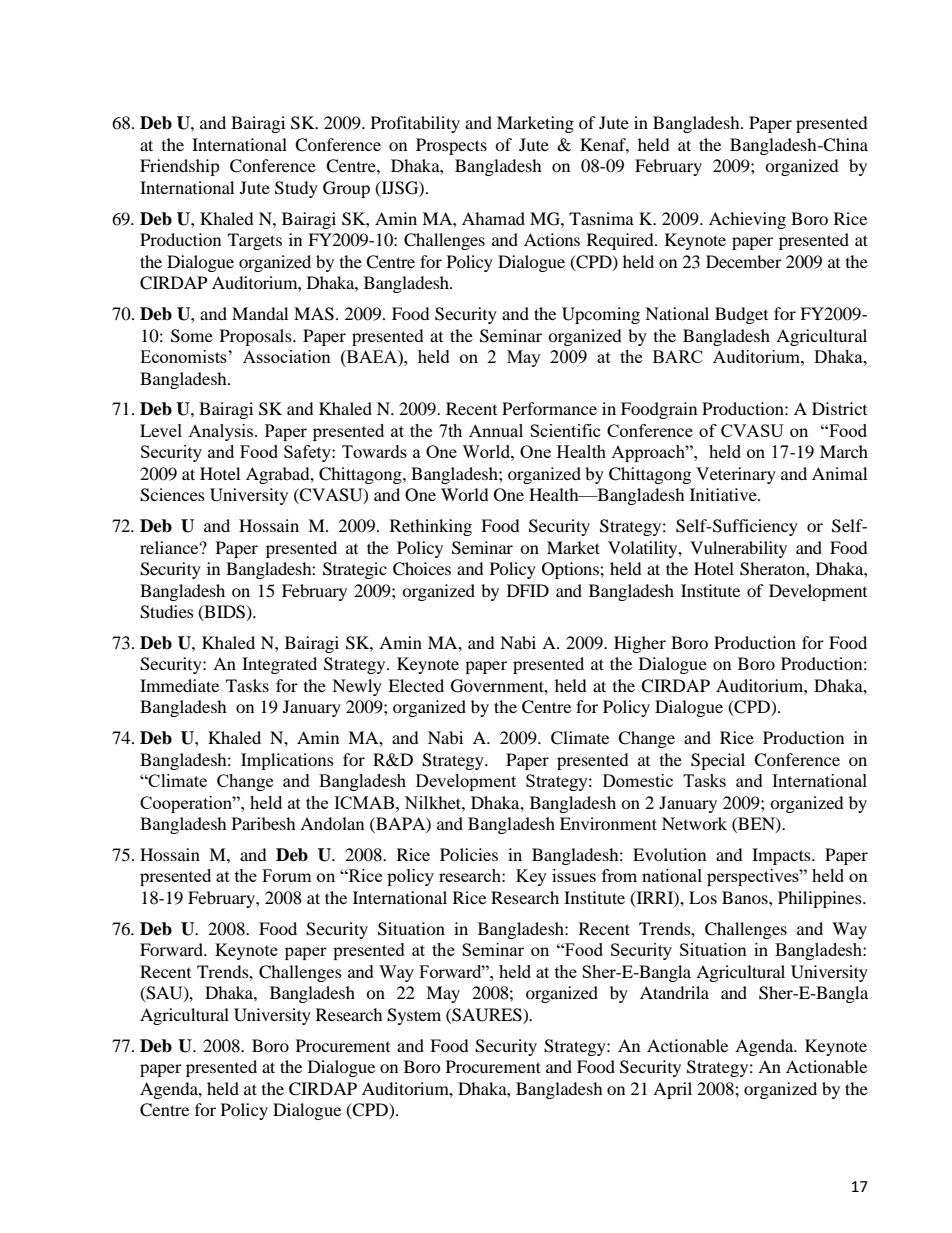 This page has width=952, height=1233. Describe the element at coordinates (747, 220) in the page. I see `Achieving` at that location.
